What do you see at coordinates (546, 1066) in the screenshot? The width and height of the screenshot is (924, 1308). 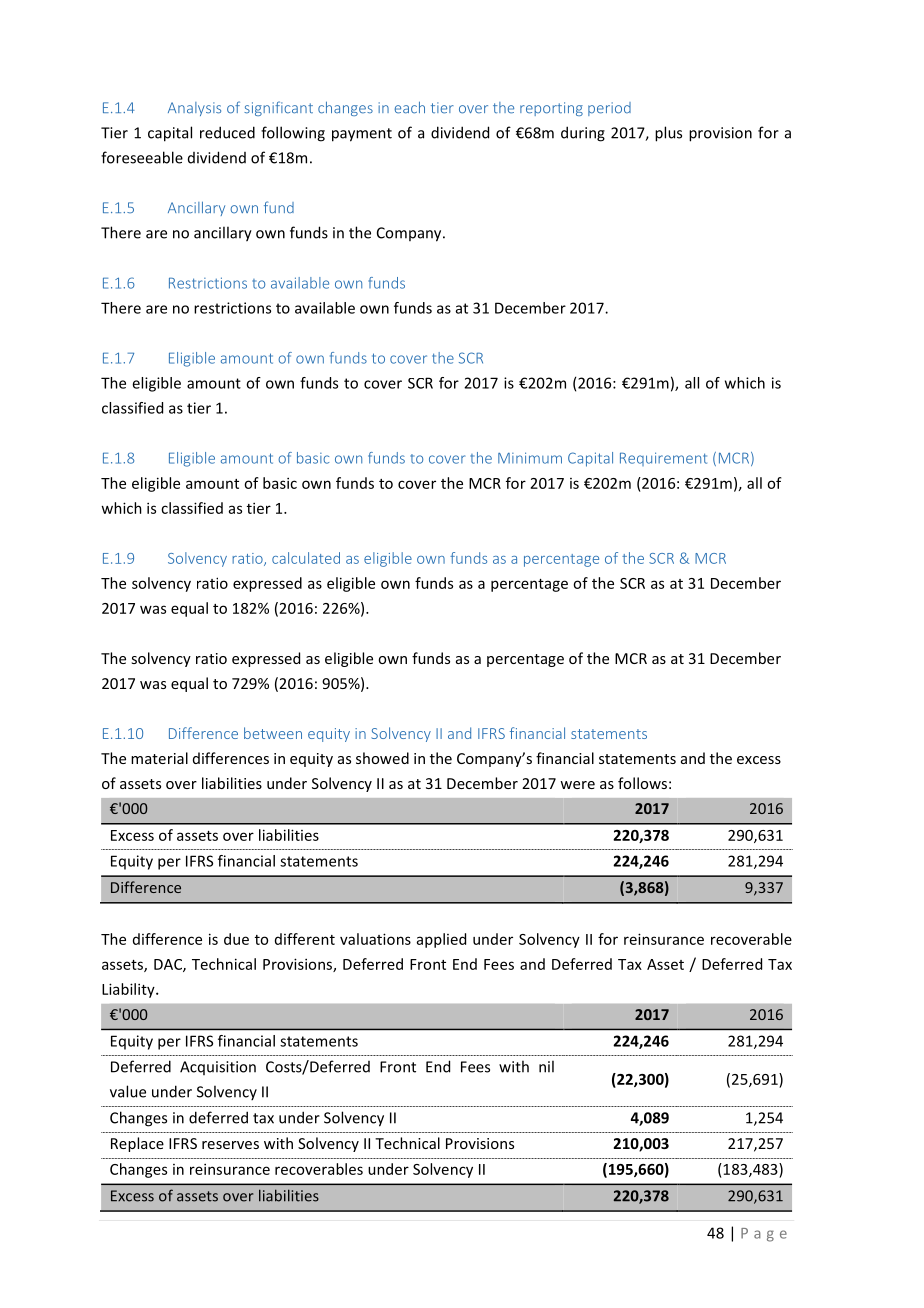 I see `nil` at bounding box center [546, 1066].
